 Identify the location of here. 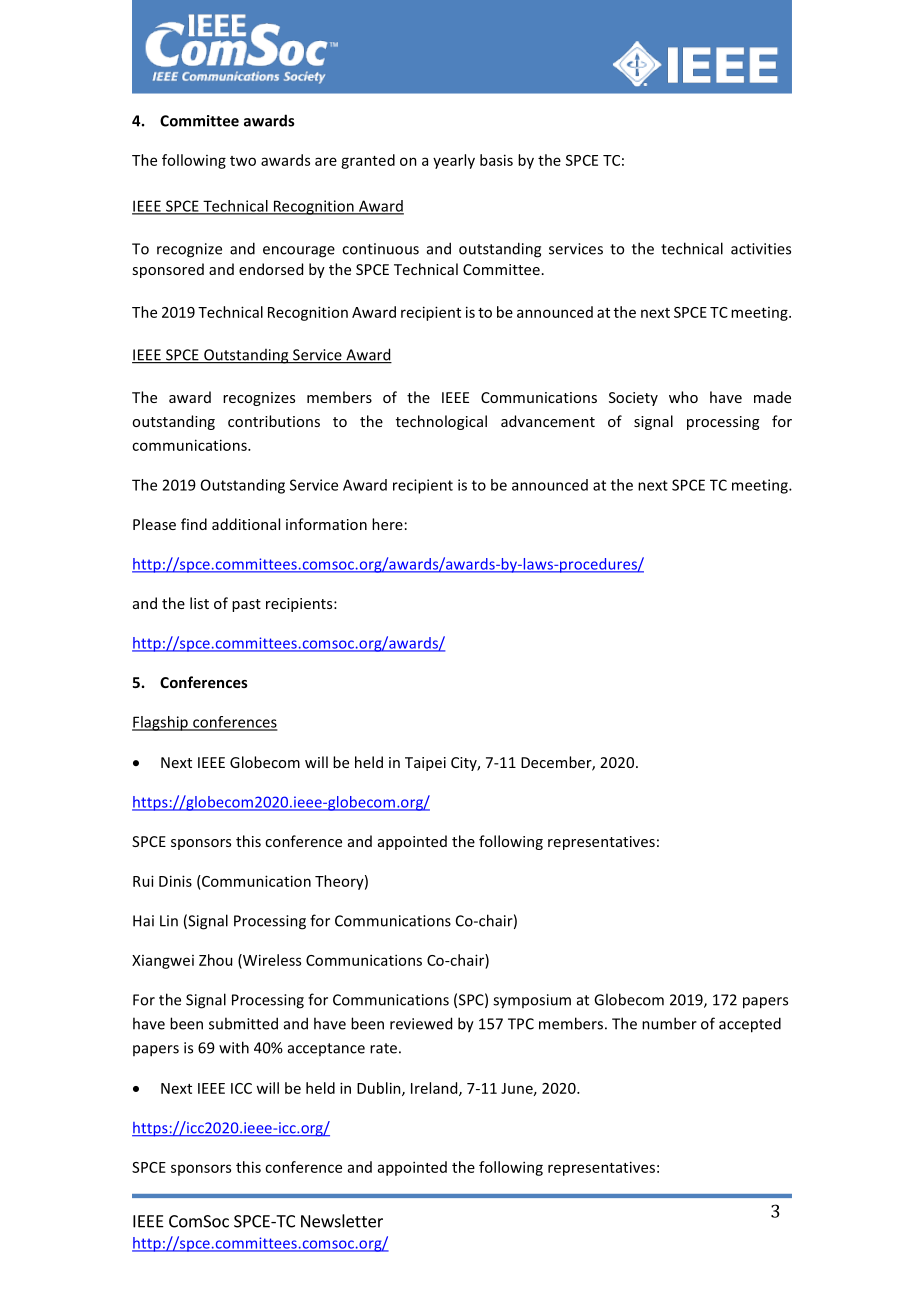
(387, 524).
